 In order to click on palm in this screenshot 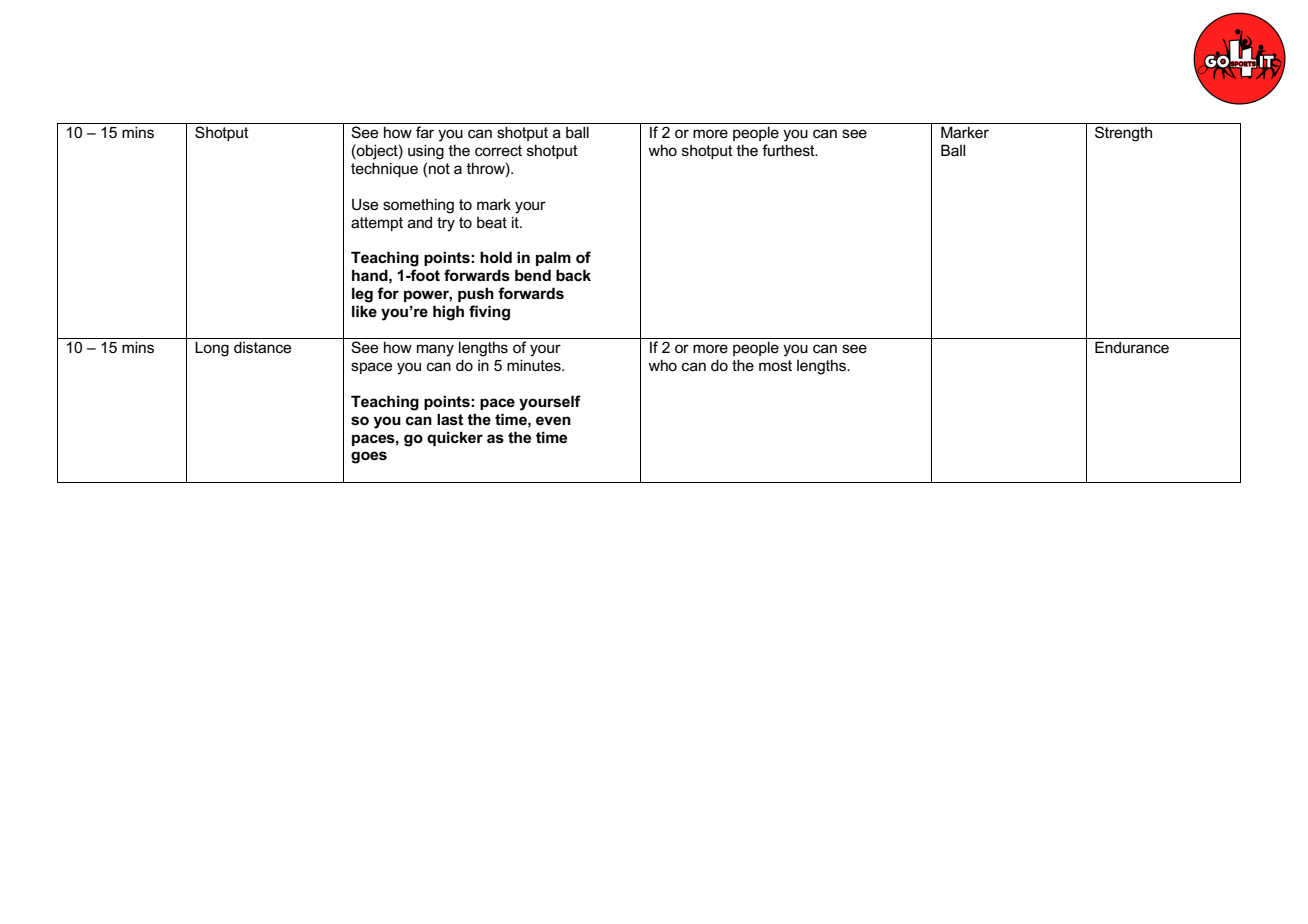, I will do `click(553, 258)`.
